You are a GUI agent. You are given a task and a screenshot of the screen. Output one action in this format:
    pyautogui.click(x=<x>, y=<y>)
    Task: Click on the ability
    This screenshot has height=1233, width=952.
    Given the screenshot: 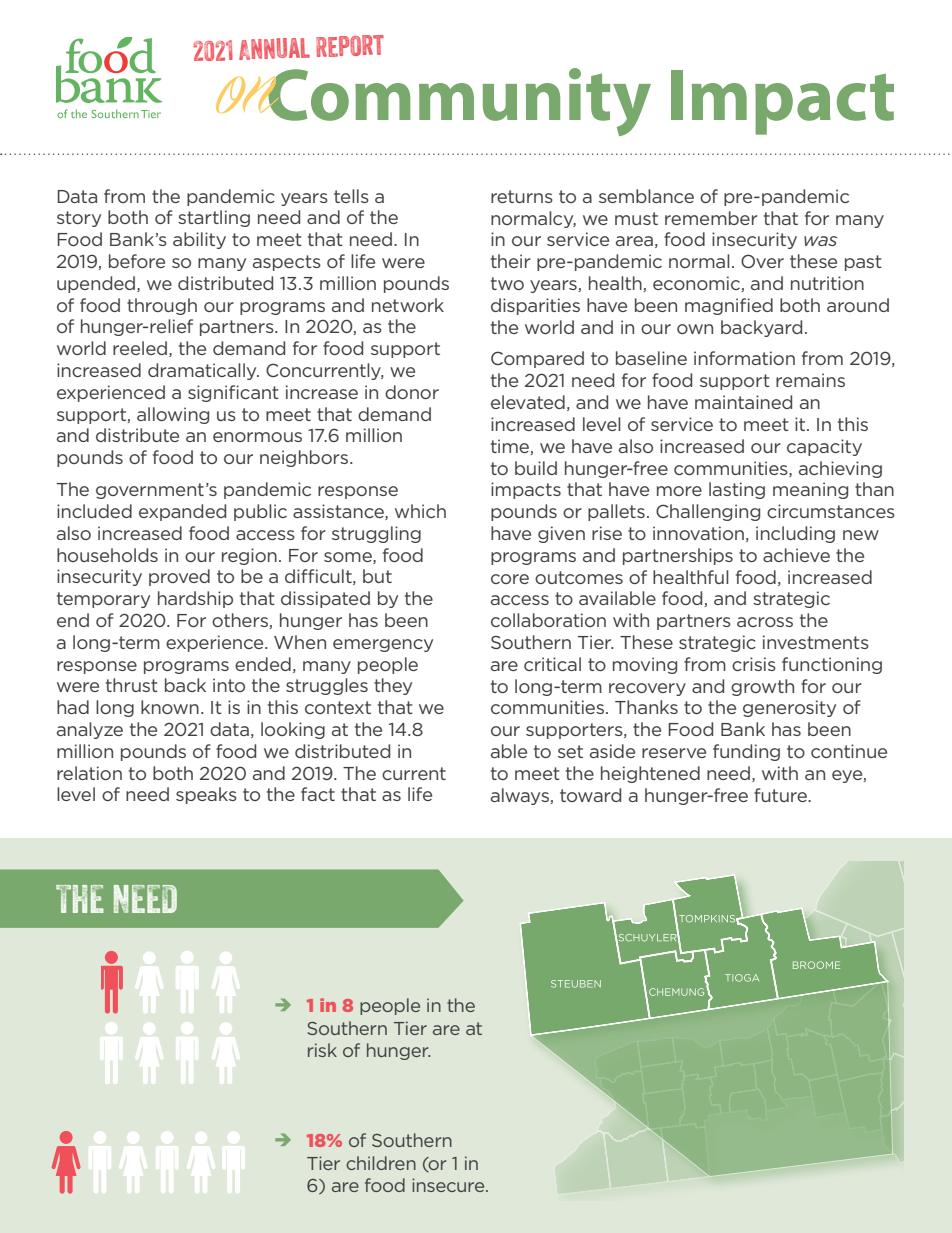 What is the action you would take?
    pyautogui.click(x=199, y=240)
